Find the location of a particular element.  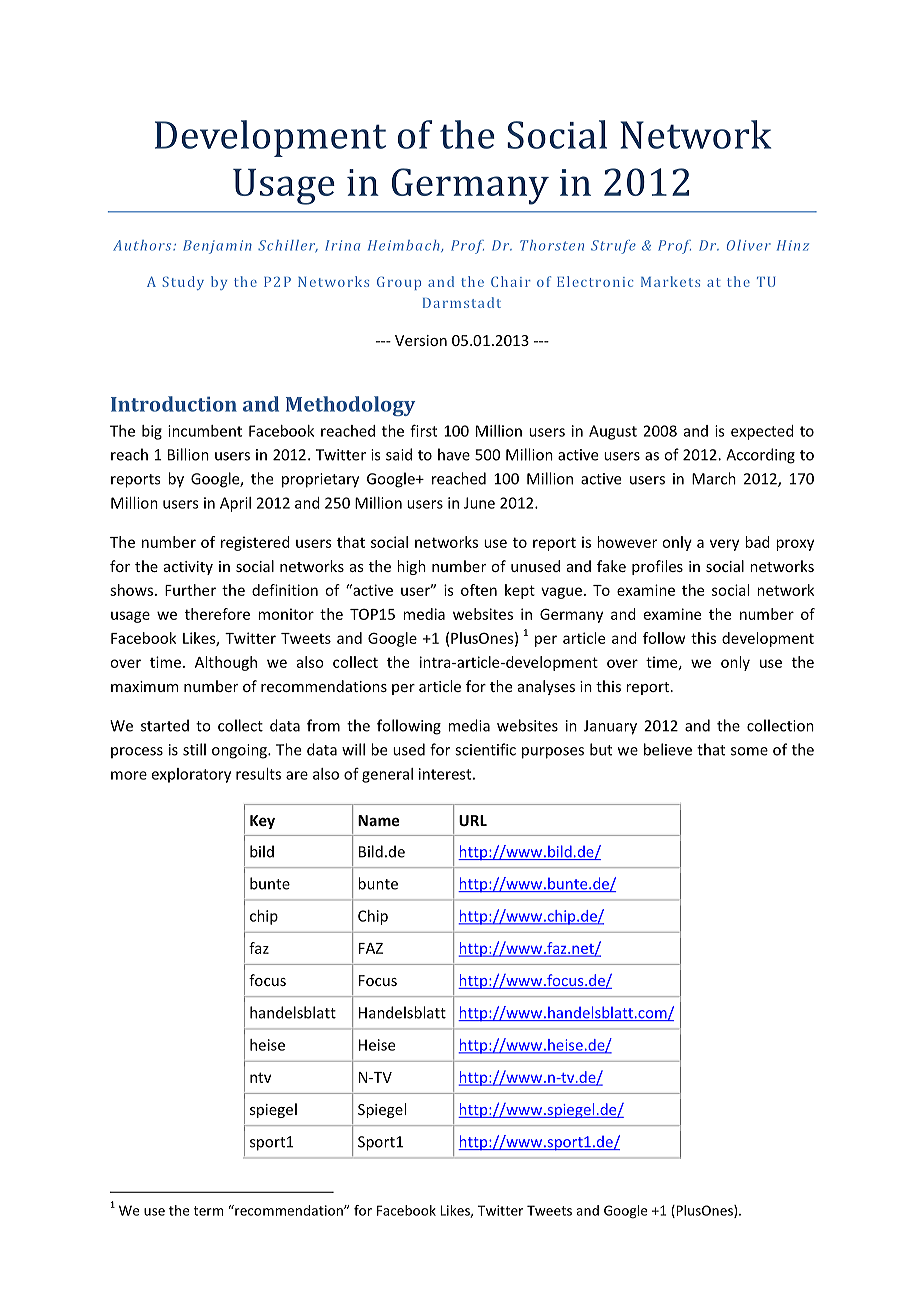

Study is located at coordinates (183, 283).
